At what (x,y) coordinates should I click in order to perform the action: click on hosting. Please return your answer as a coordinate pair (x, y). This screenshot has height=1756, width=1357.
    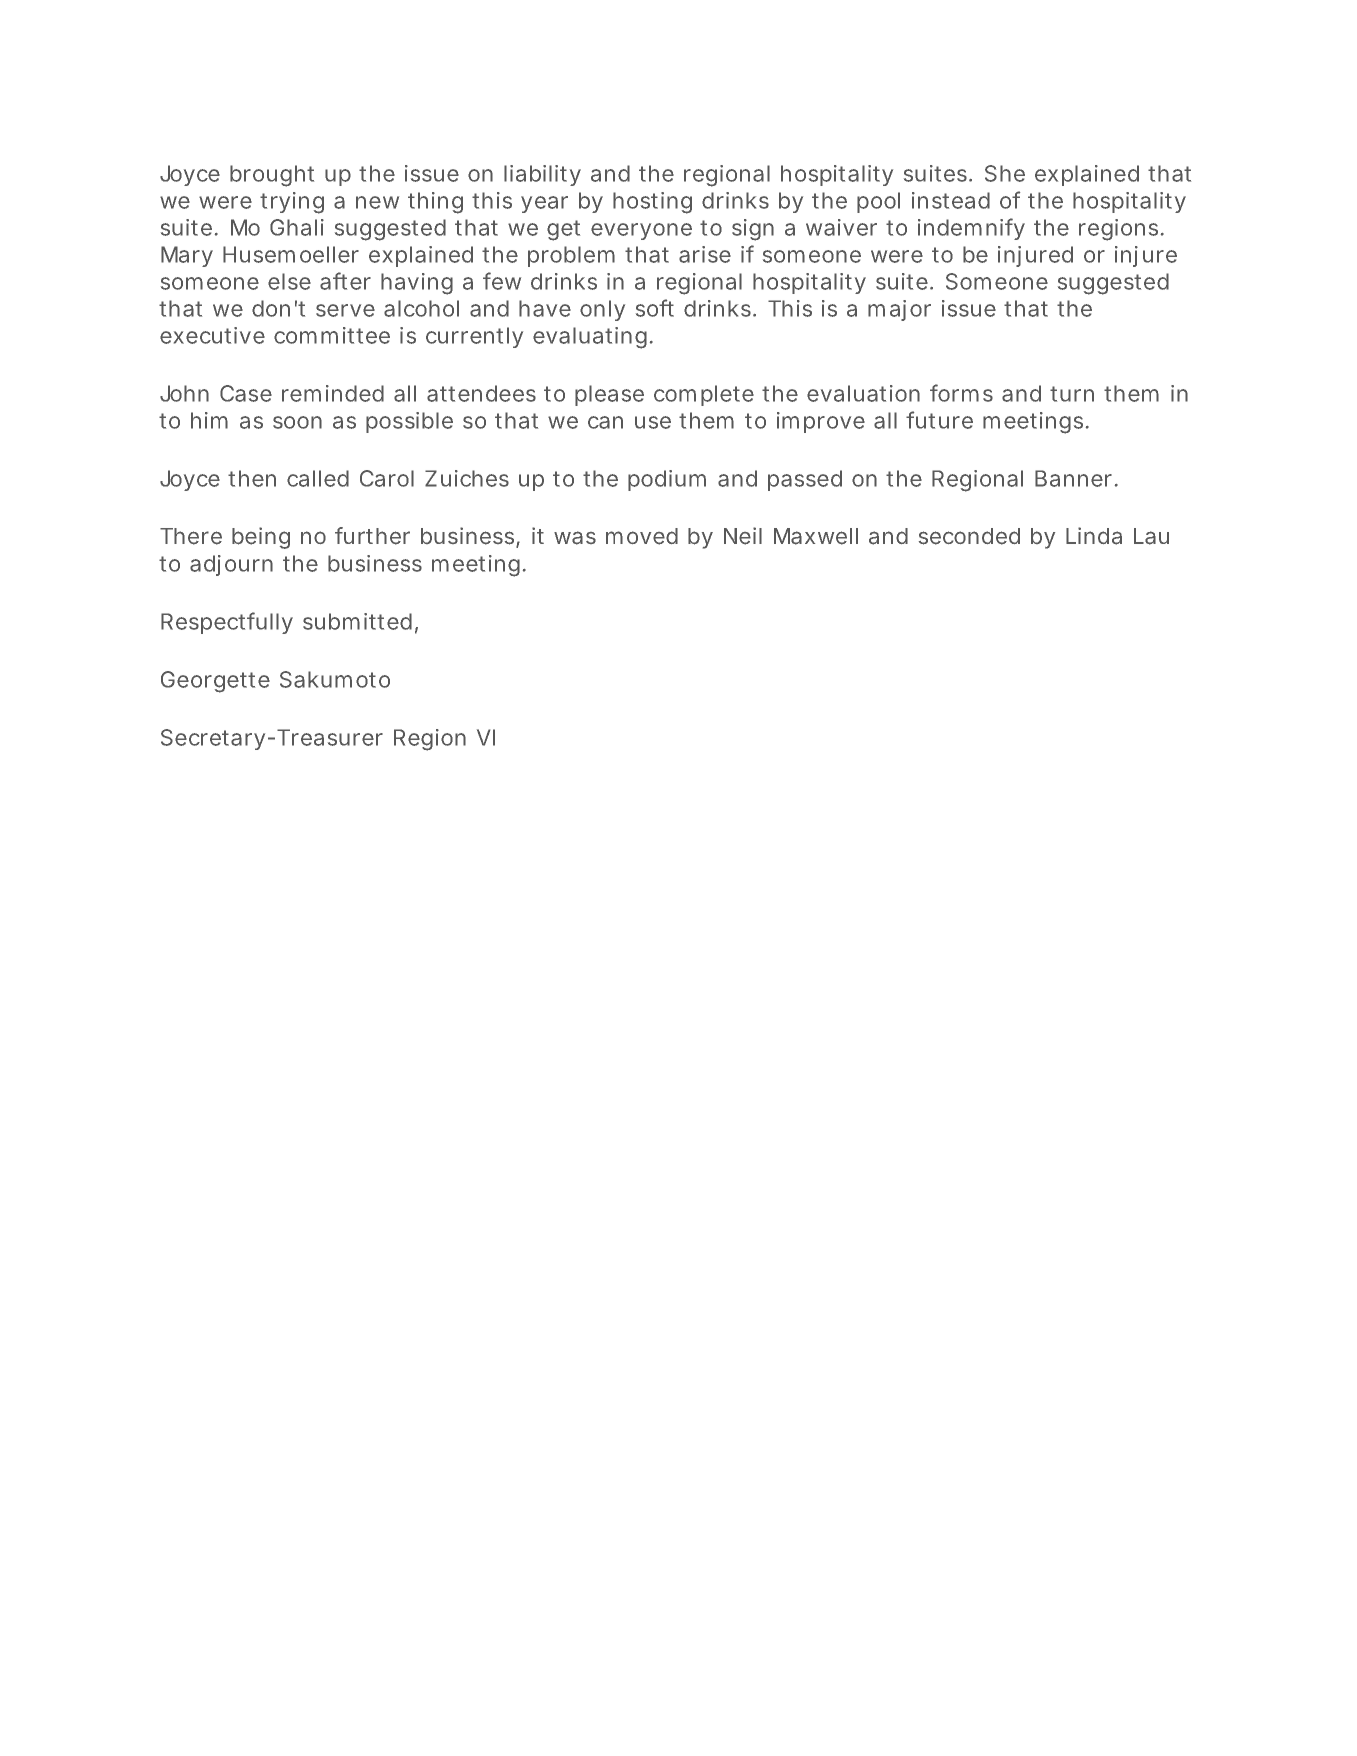
    Looking at the image, I should click on (652, 203).
